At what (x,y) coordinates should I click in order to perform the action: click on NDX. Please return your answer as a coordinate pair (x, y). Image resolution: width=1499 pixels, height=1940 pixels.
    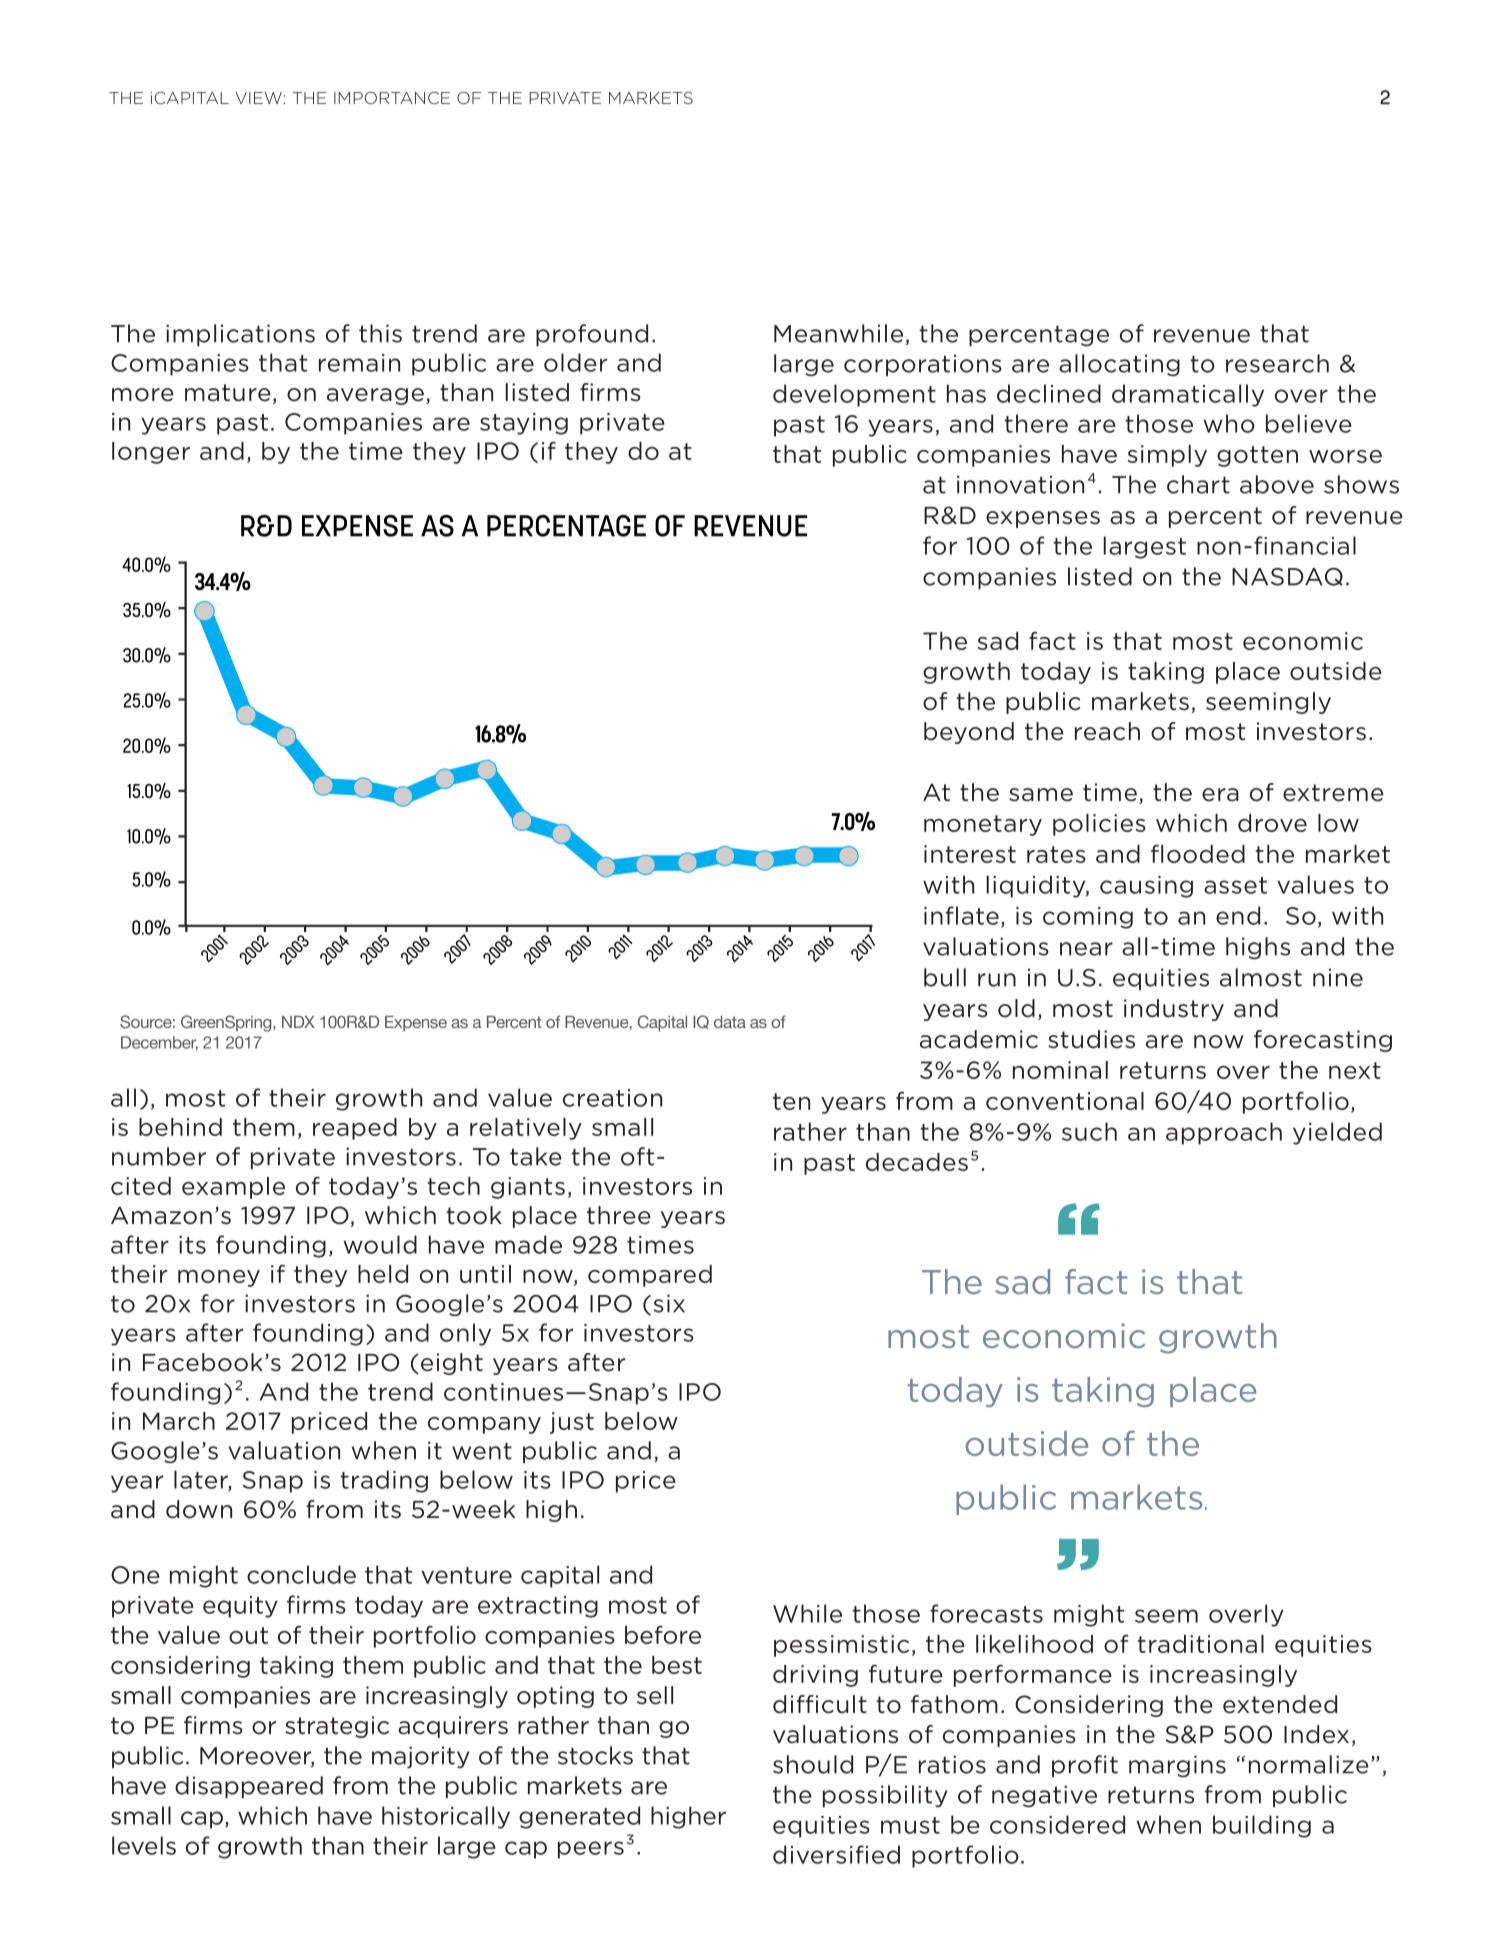
    Looking at the image, I should click on (298, 1022).
